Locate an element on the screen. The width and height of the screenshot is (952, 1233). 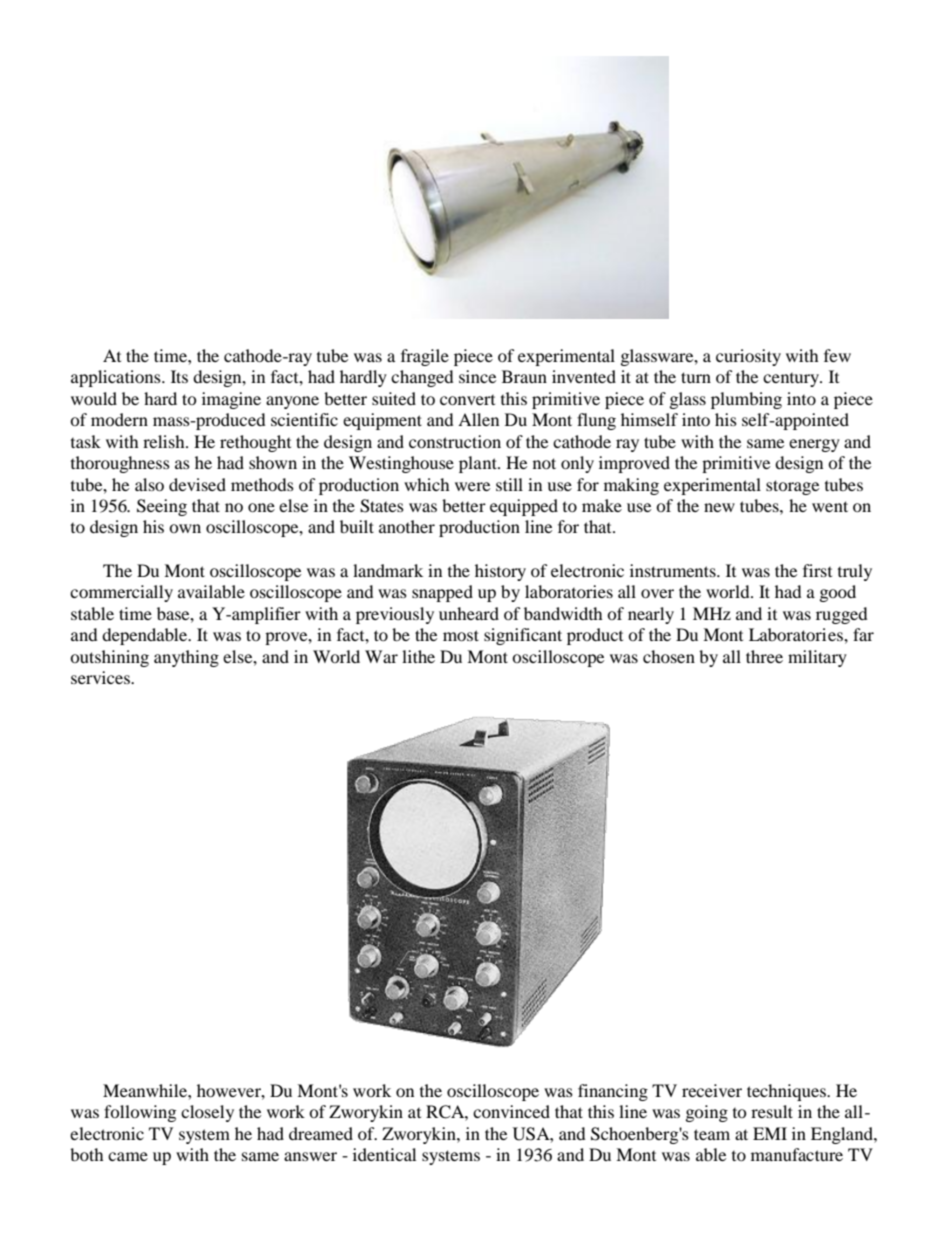
techniques is located at coordinates (787, 1092).
